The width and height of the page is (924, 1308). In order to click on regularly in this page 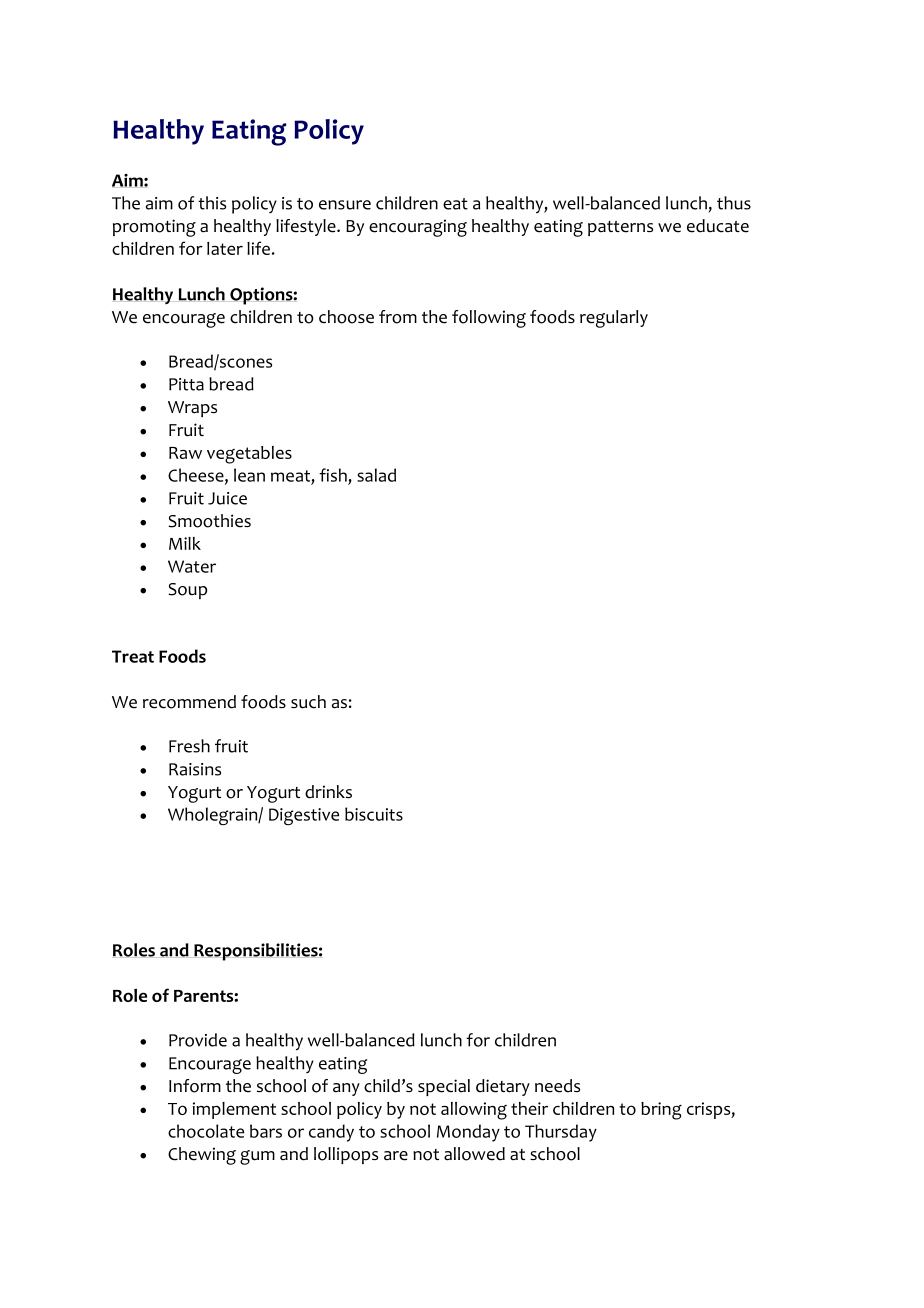, I will do `click(614, 319)`.
